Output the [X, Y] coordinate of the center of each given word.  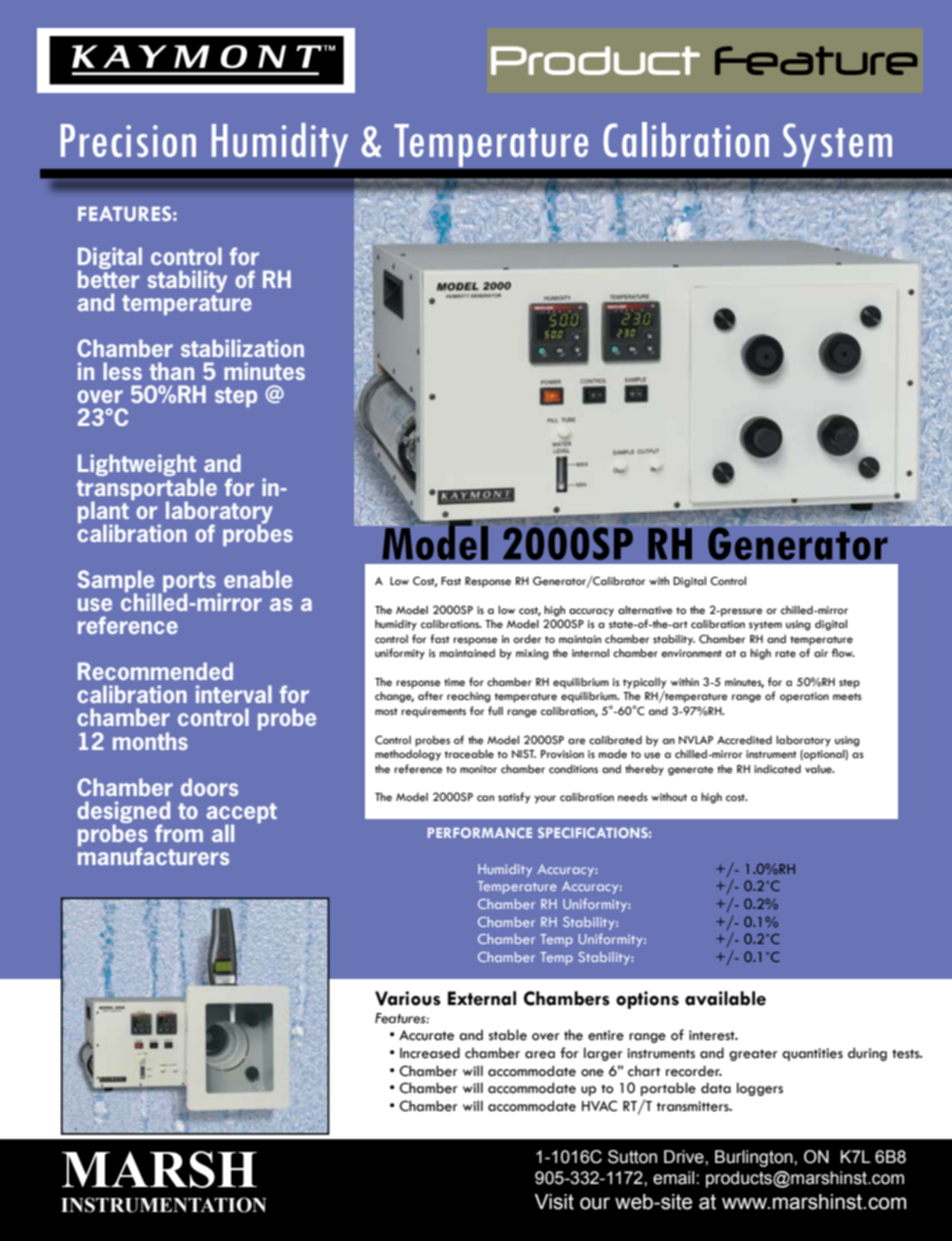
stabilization [242, 348]
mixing [532, 654]
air [821, 653]
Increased [430, 1053]
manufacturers [153, 855]
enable [258, 579]
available [725, 998]
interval [234, 694]
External [482, 998]
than [172, 371]
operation [804, 697]
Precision [128, 140]
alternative [645, 609]
